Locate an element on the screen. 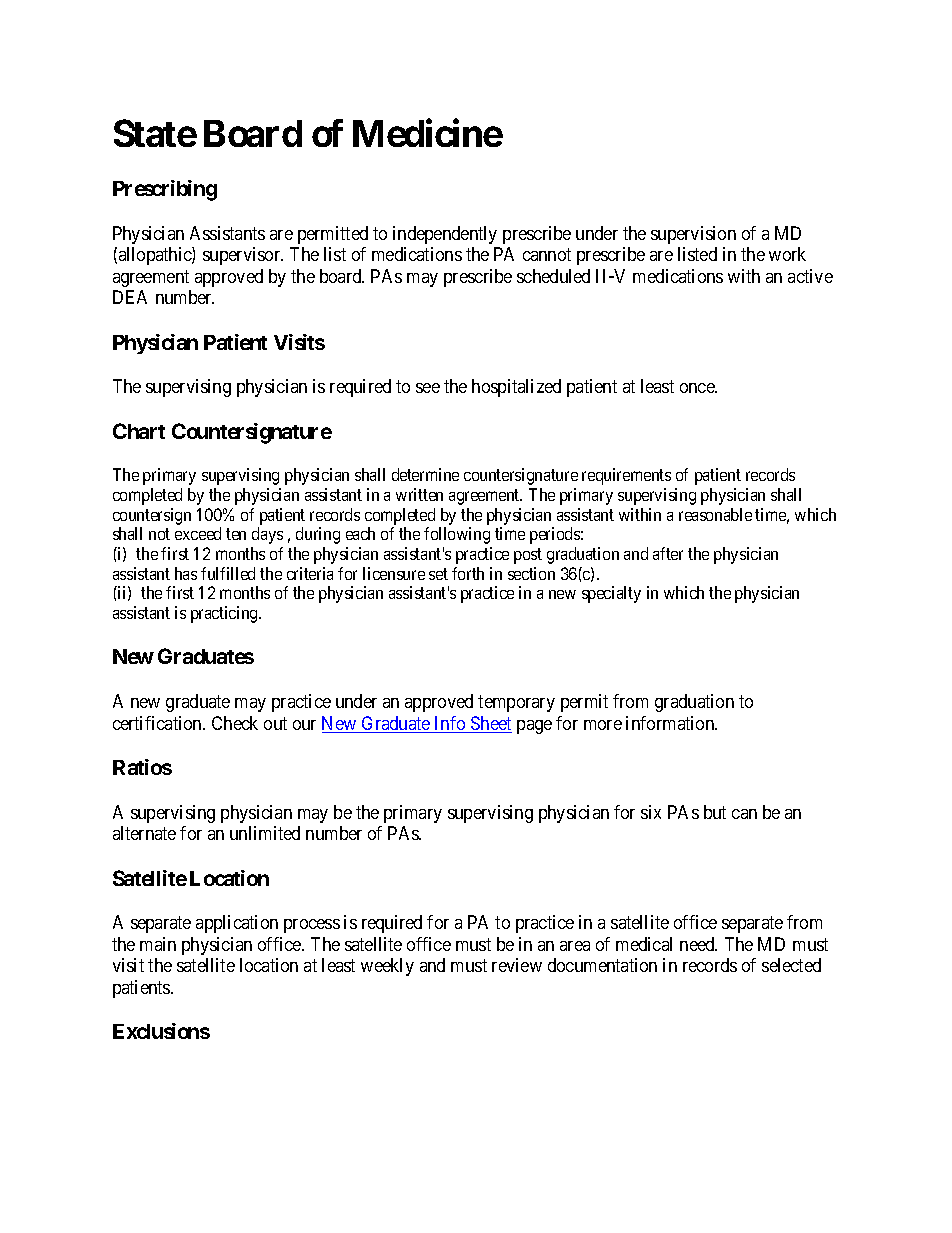 The height and width of the screenshot is (1233, 952). Chart is located at coordinates (139, 431).
